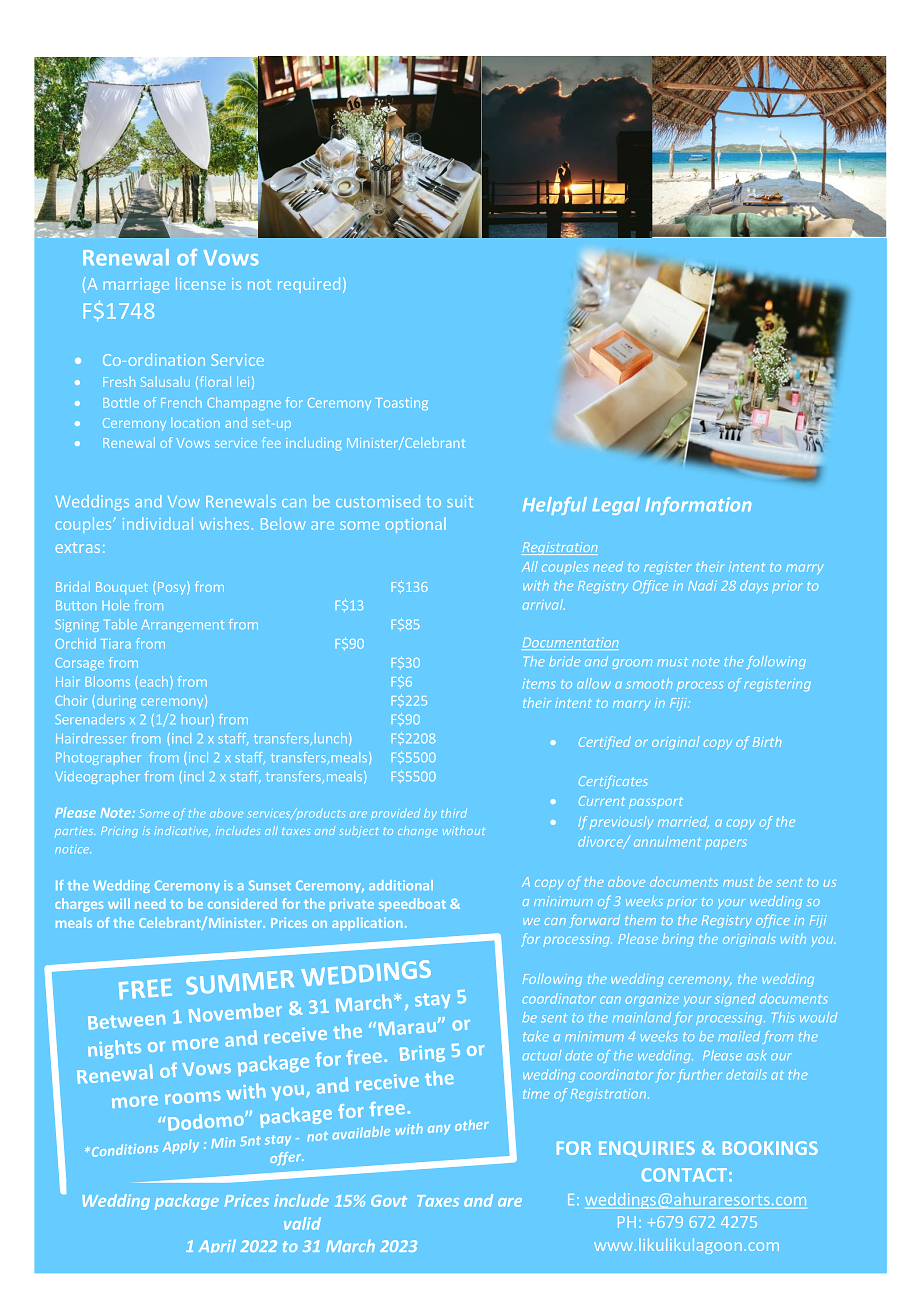  Describe the element at coordinates (136, 285) in the screenshot. I see `marriage` at that location.
